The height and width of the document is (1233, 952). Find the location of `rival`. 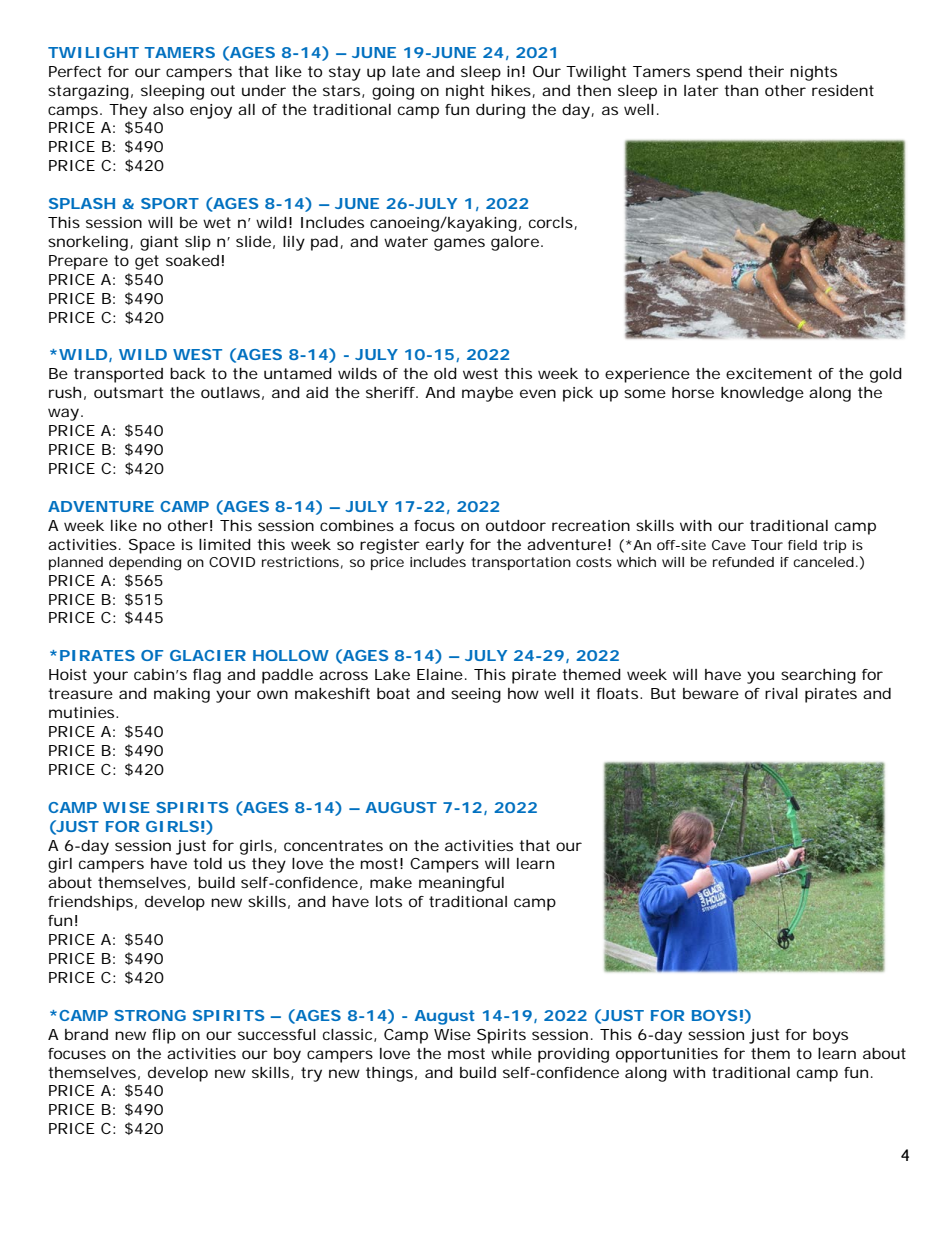

rival is located at coordinates (781, 693).
